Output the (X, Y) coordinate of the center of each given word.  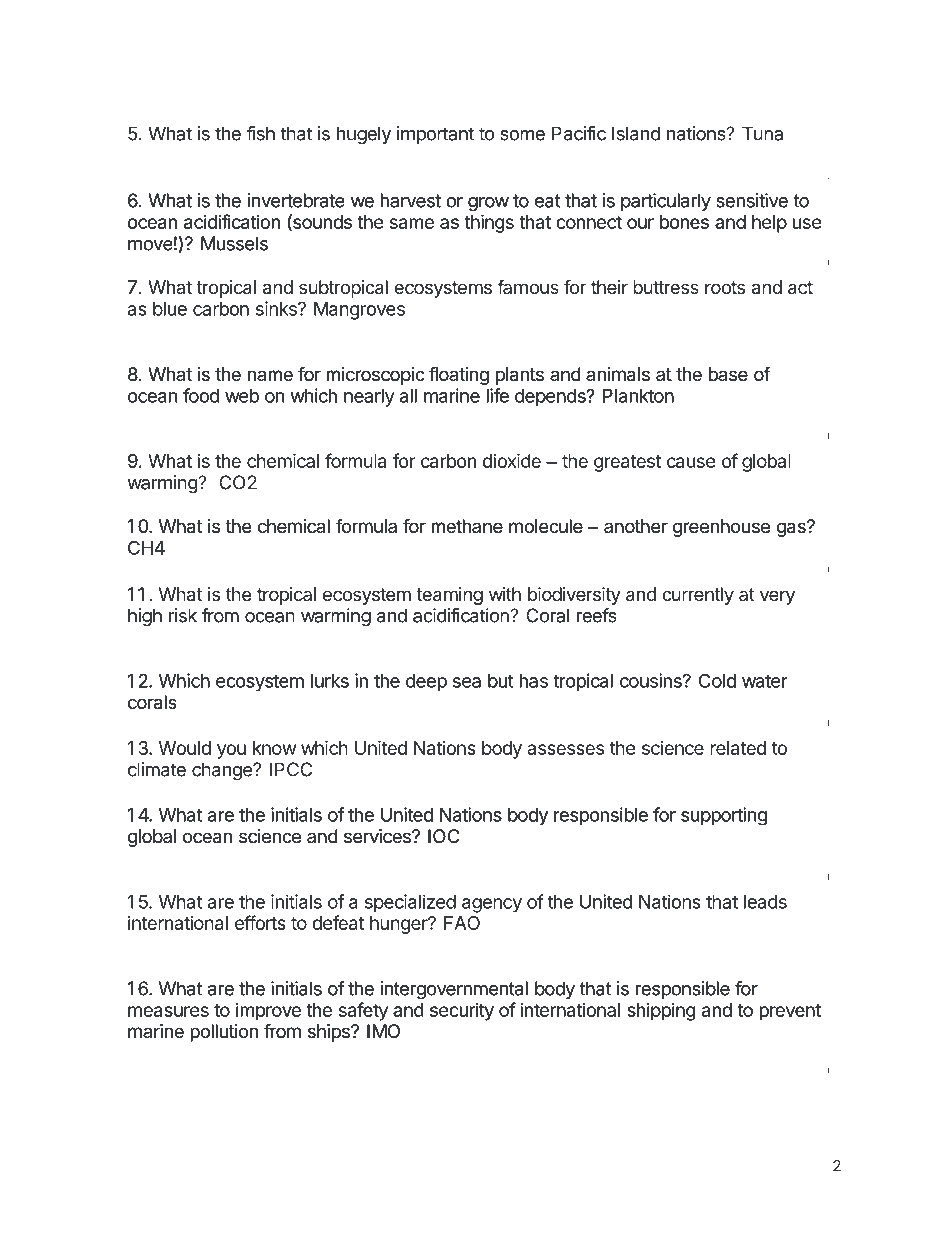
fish (260, 133)
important (435, 135)
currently (698, 596)
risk (183, 615)
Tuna (762, 133)
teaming (450, 596)
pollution (224, 1033)
